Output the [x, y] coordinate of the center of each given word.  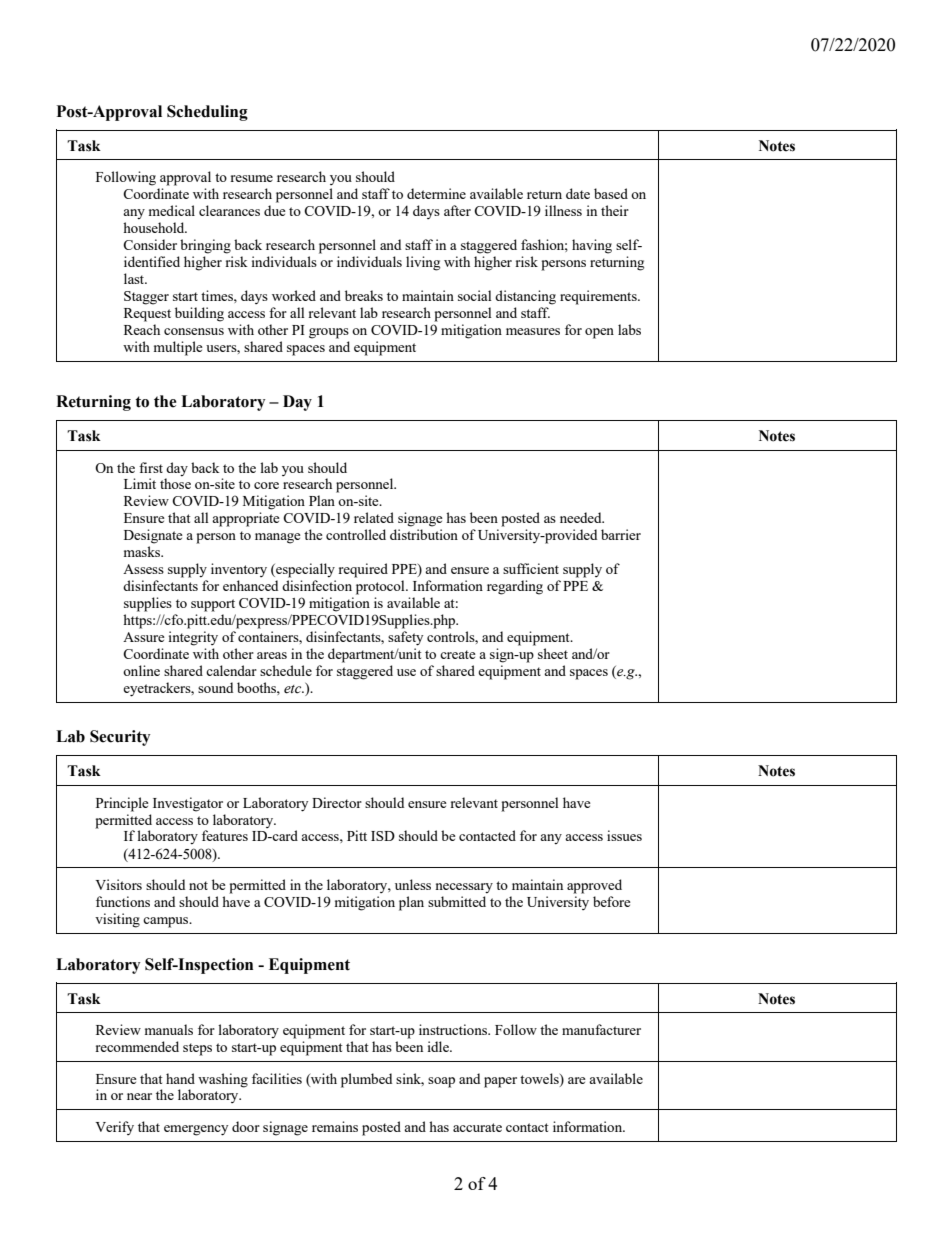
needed [582, 517]
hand [180, 1078]
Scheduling [207, 113]
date [578, 193]
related [374, 517]
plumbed [366, 1080]
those [175, 483]
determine [436, 193]
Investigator [188, 804]
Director [337, 802]
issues [624, 835]
